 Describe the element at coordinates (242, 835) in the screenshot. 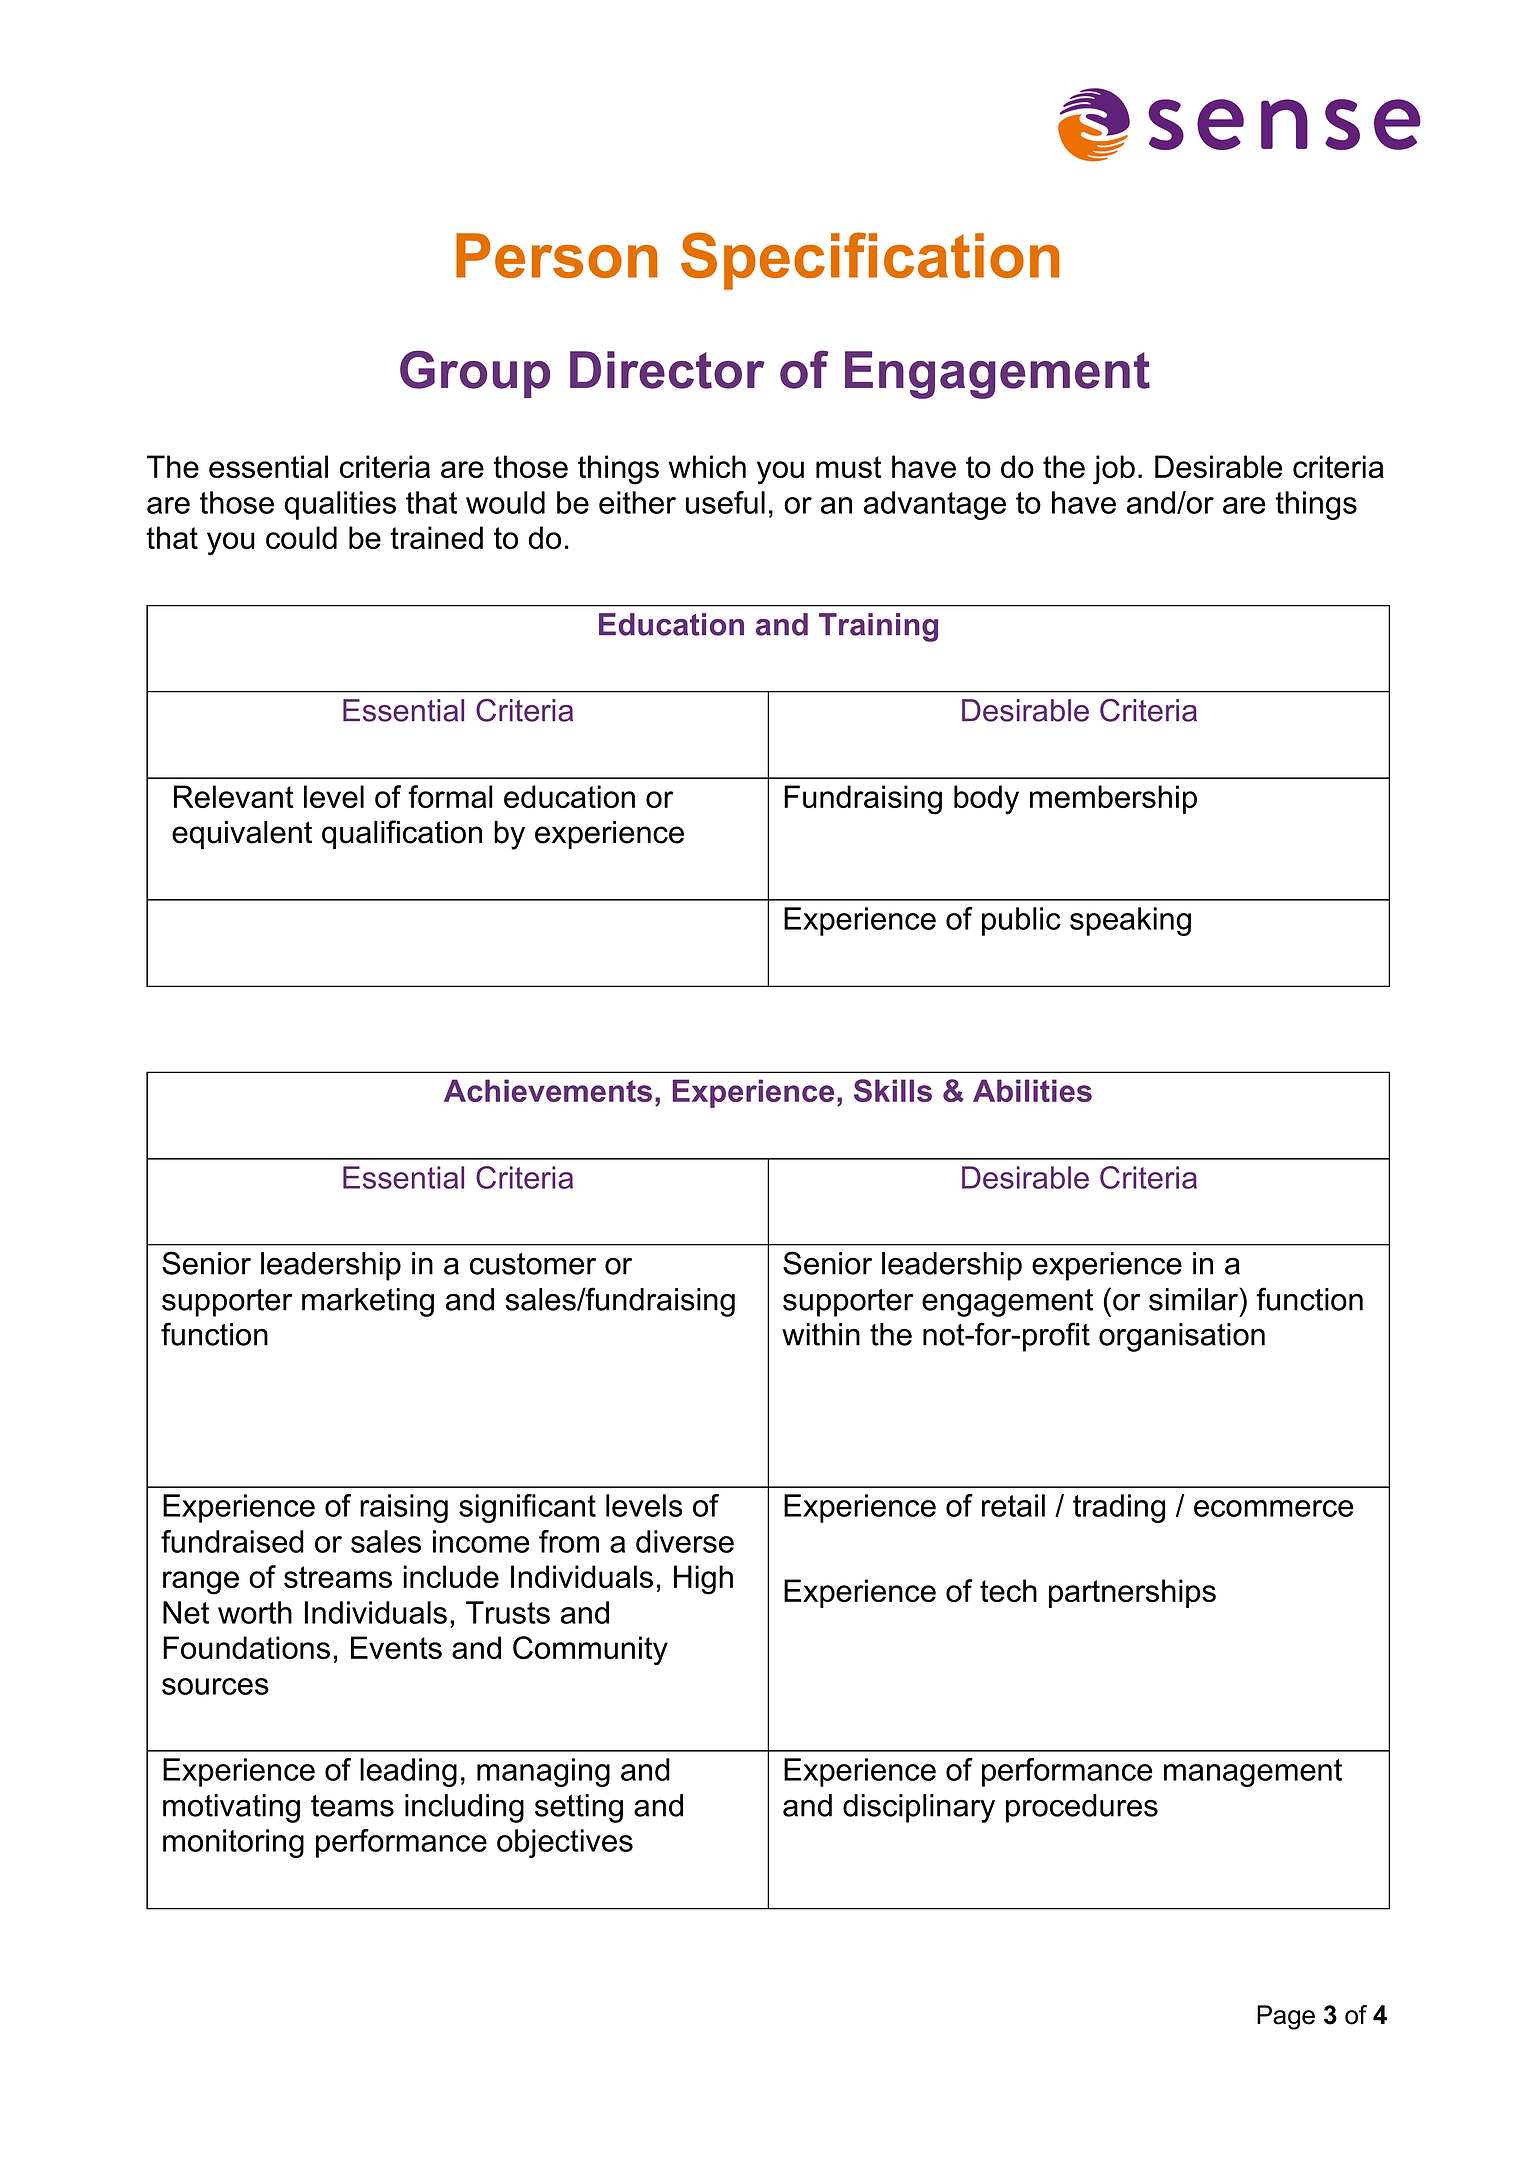

I see `equivalent` at that location.
